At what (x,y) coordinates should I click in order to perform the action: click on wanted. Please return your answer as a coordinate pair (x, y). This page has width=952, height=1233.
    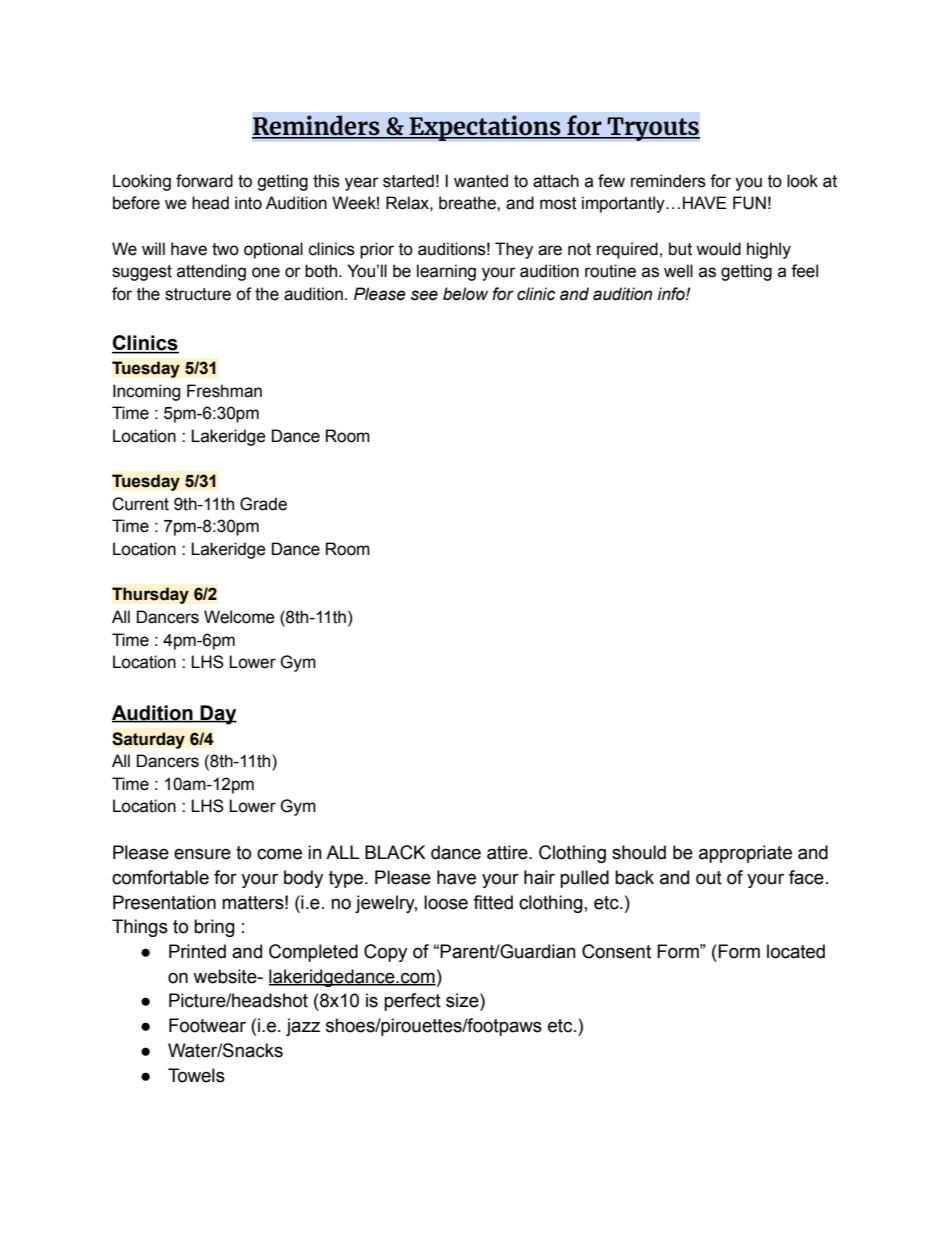
    Looking at the image, I should click on (481, 181).
